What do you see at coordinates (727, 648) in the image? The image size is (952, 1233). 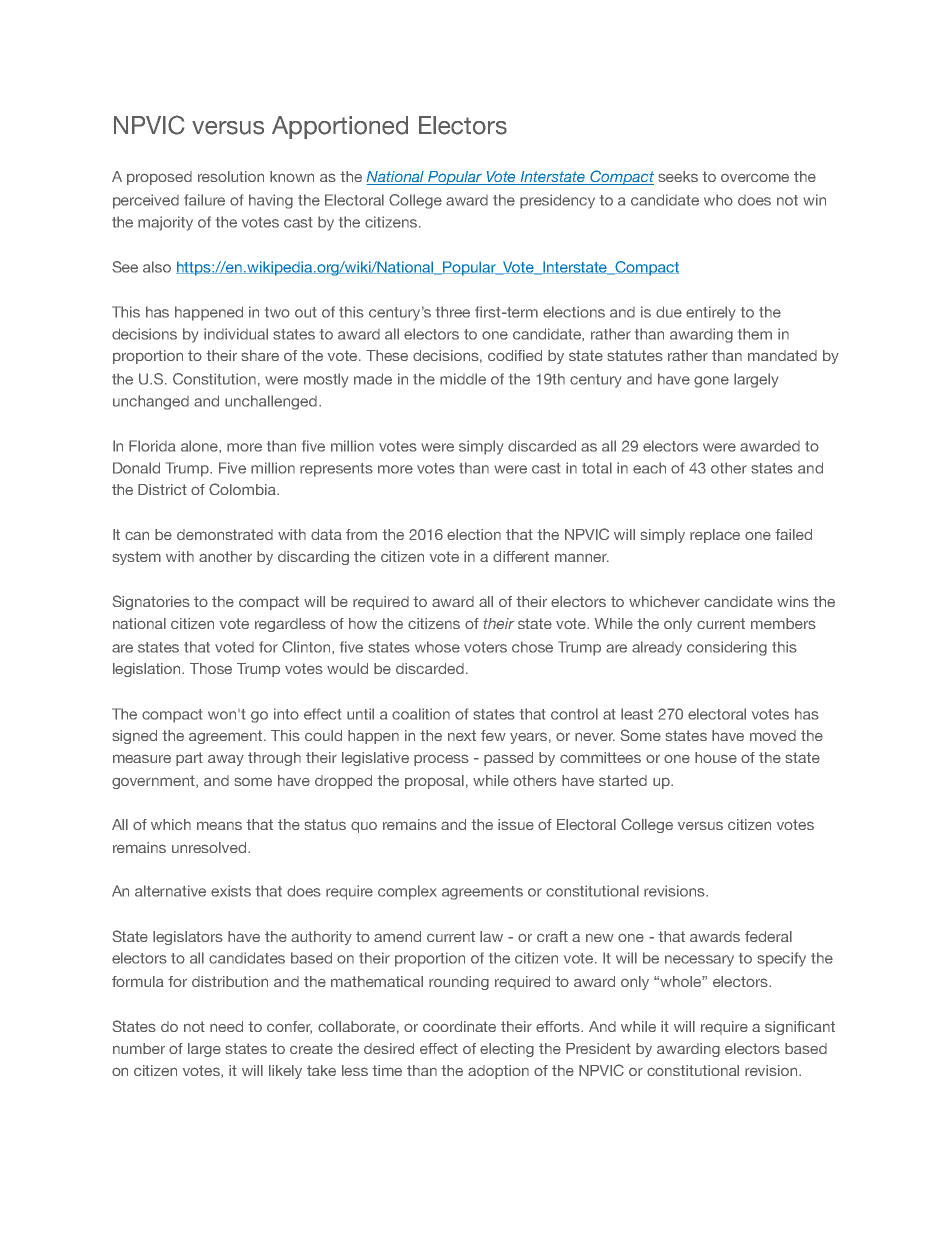 I see `considering` at bounding box center [727, 648].
